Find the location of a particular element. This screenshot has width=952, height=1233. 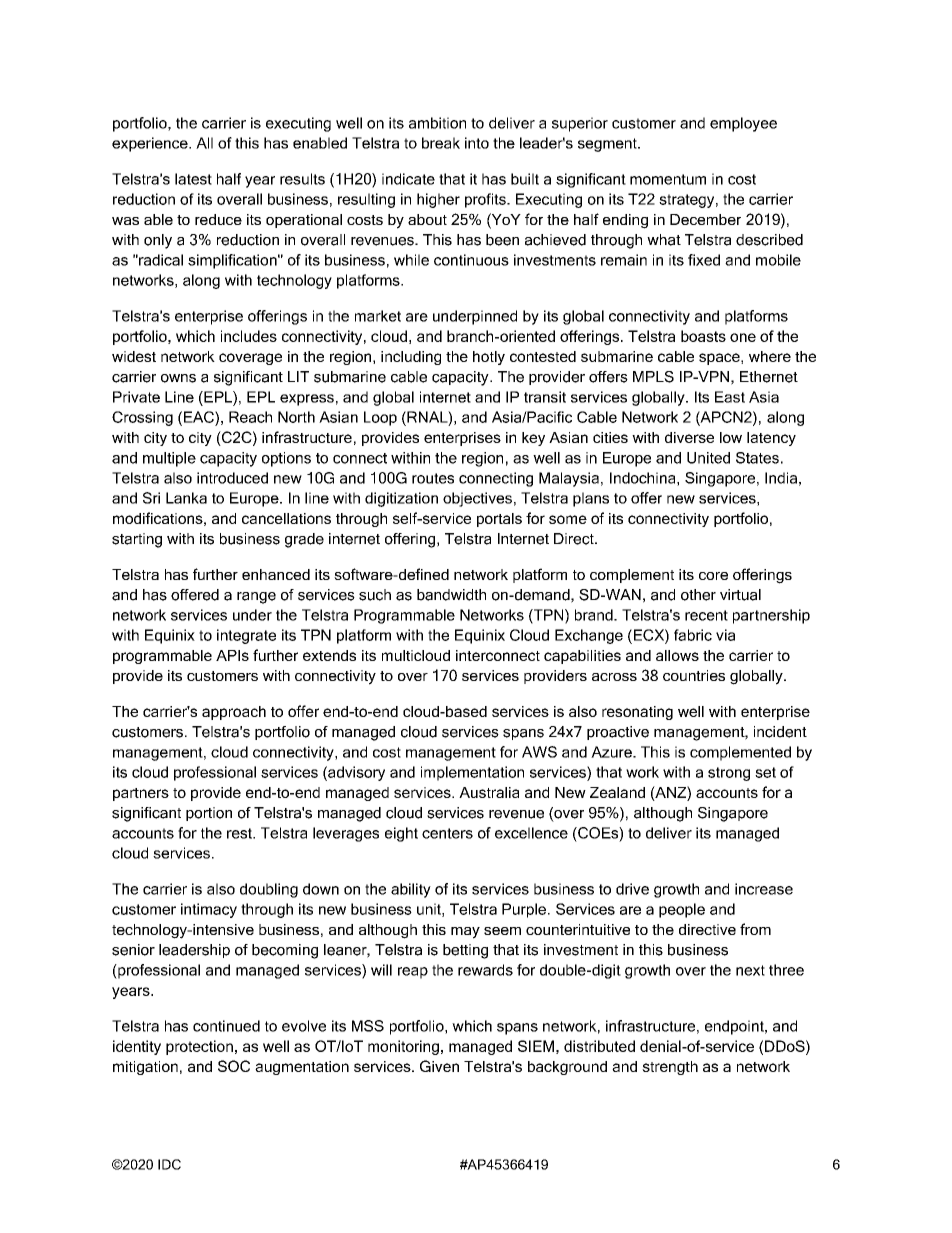

Given is located at coordinates (439, 1066).
